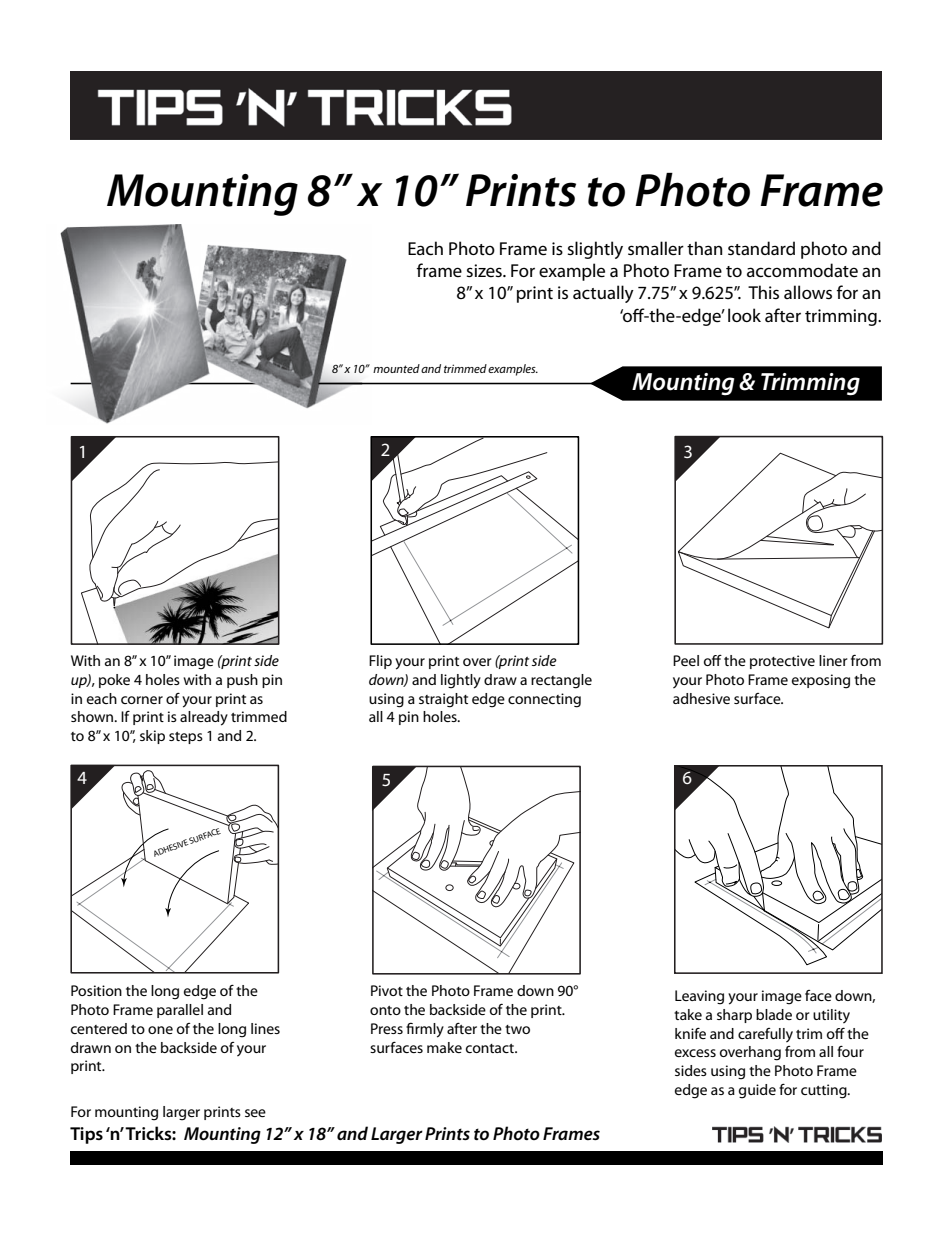  Describe the element at coordinates (380, 662) in the screenshot. I see `Flip` at that location.
